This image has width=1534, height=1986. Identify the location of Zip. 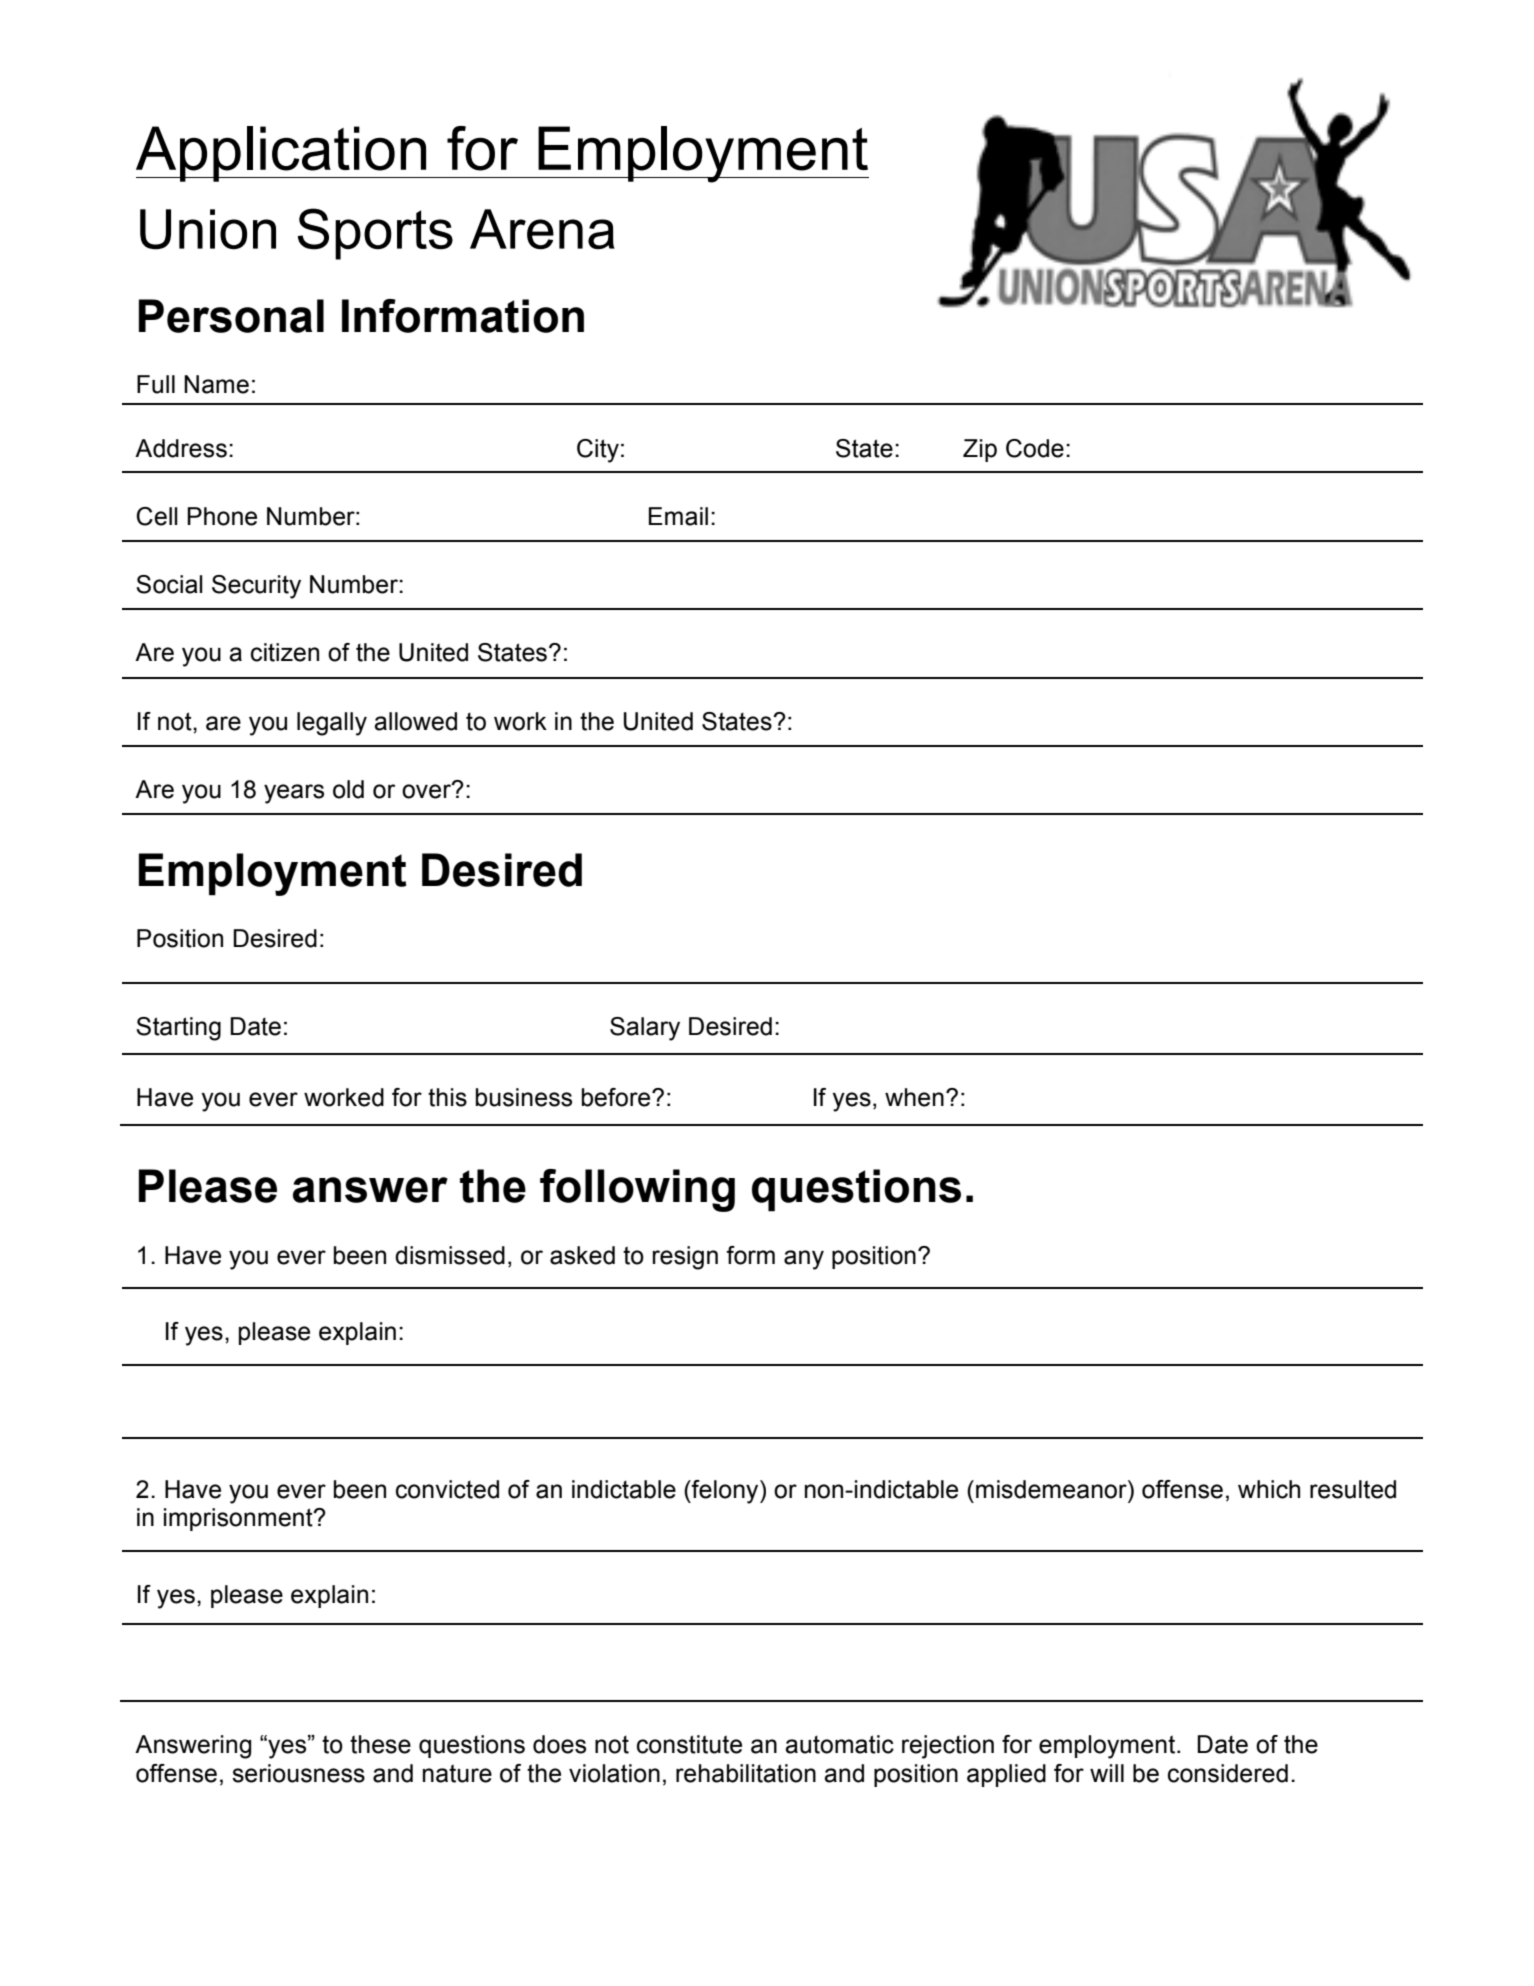
(980, 450).
